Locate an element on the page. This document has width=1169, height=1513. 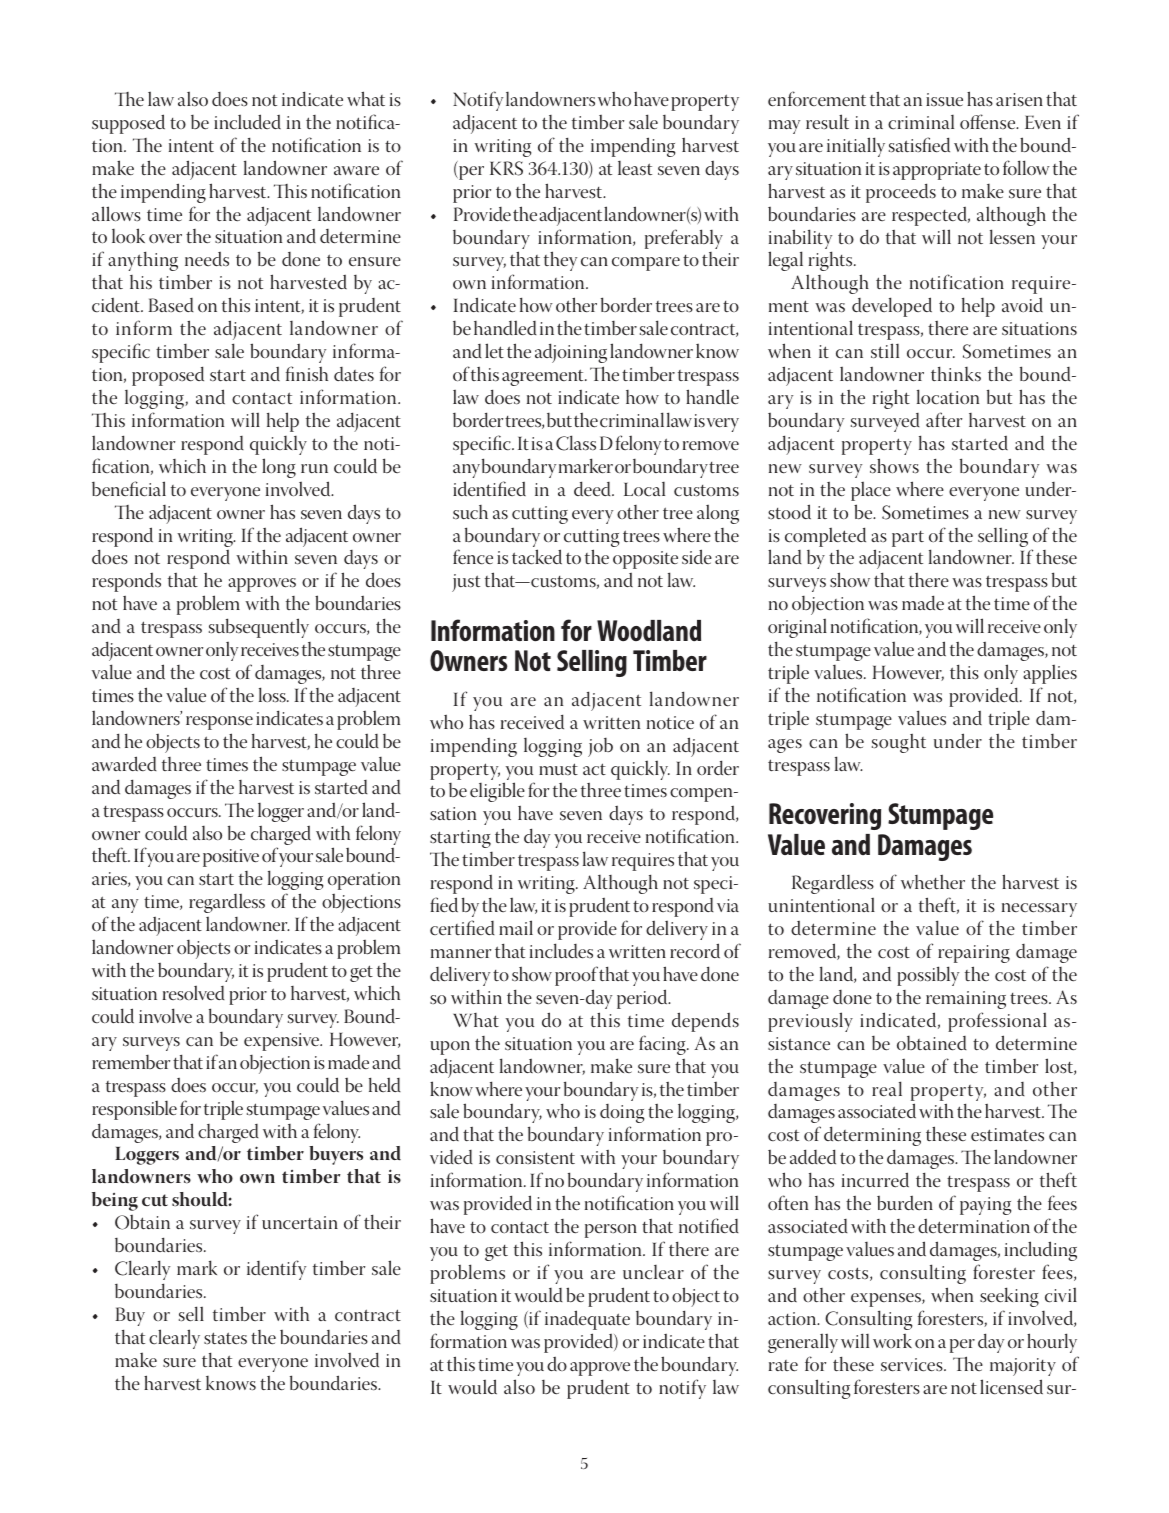
states is located at coordinates (225, 1338).
